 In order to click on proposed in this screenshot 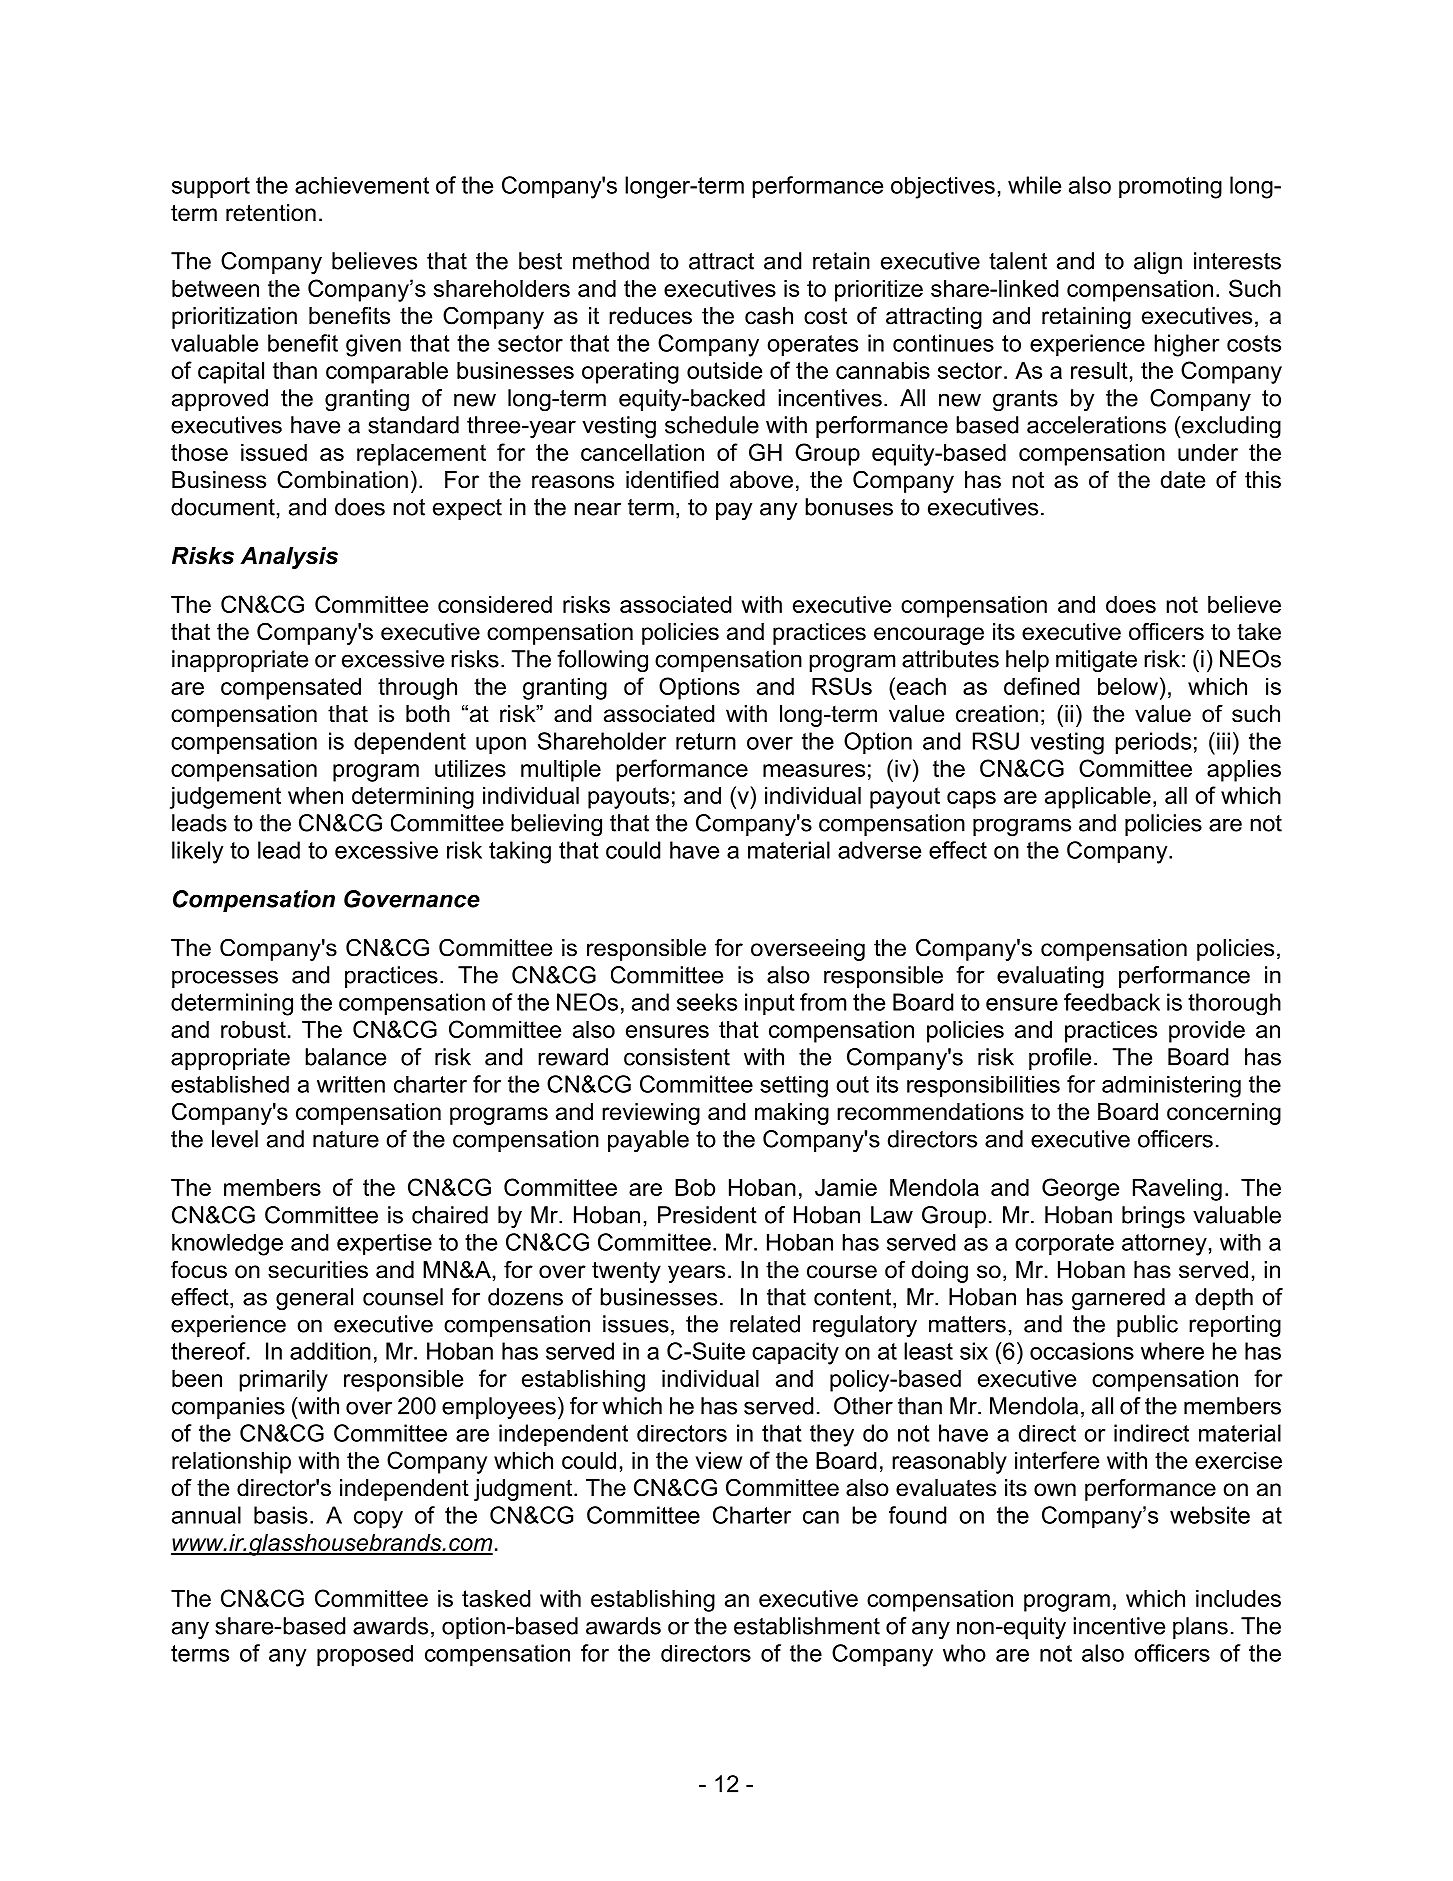, I will do `click(365, 1656)`.
